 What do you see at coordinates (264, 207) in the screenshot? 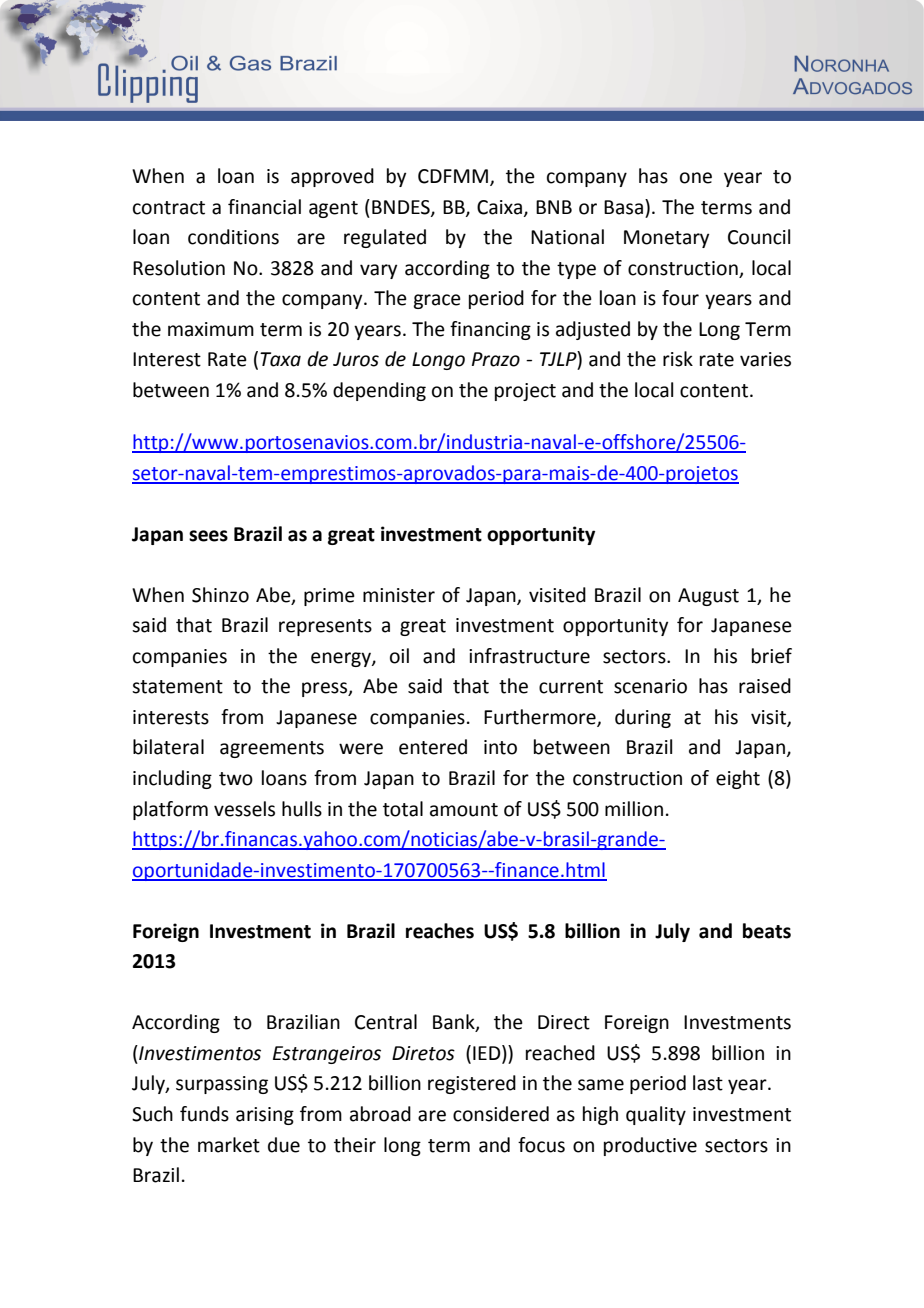
I see `financial` at bounding box center [264, 207].
